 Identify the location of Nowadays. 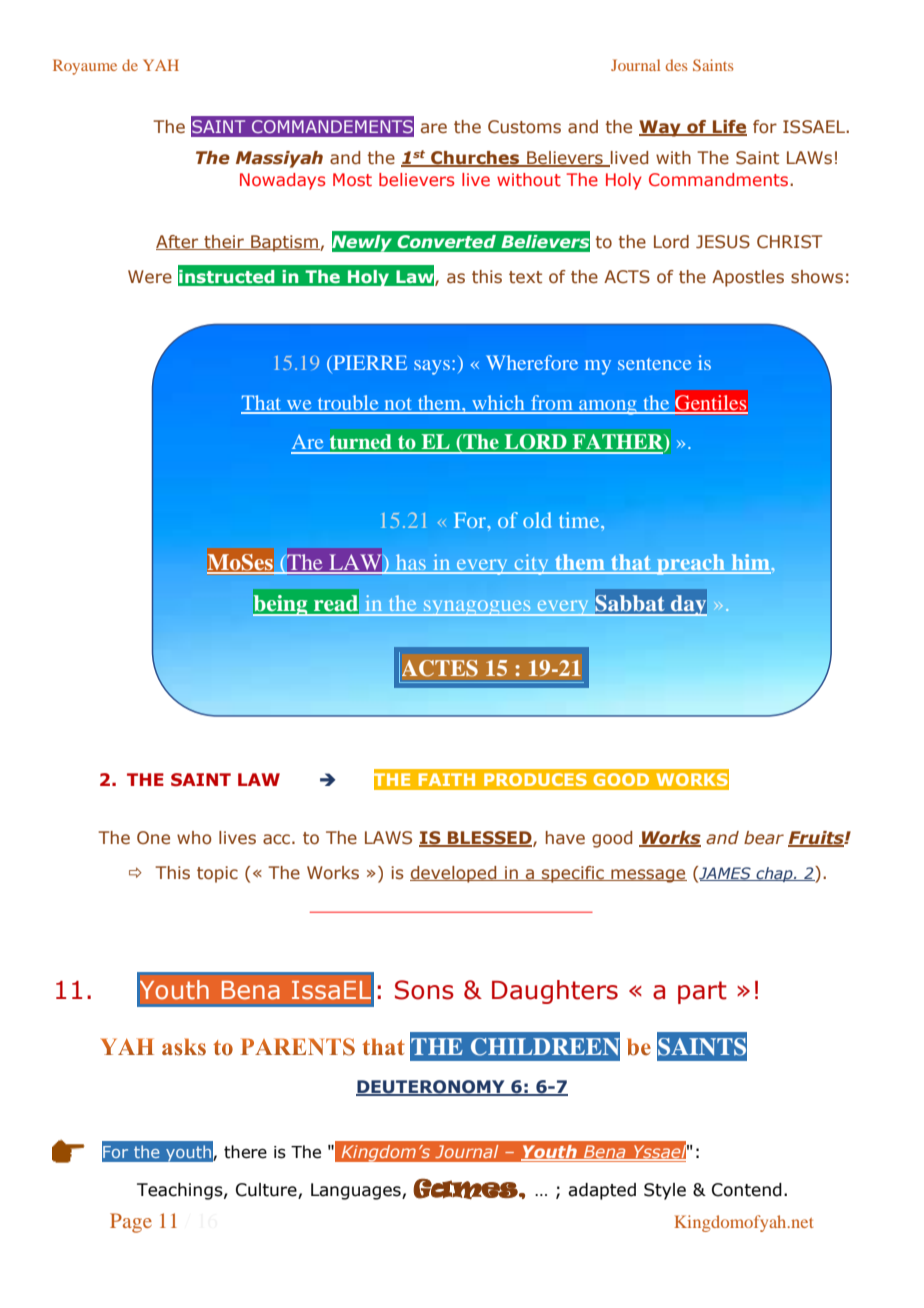
(282, 181).
